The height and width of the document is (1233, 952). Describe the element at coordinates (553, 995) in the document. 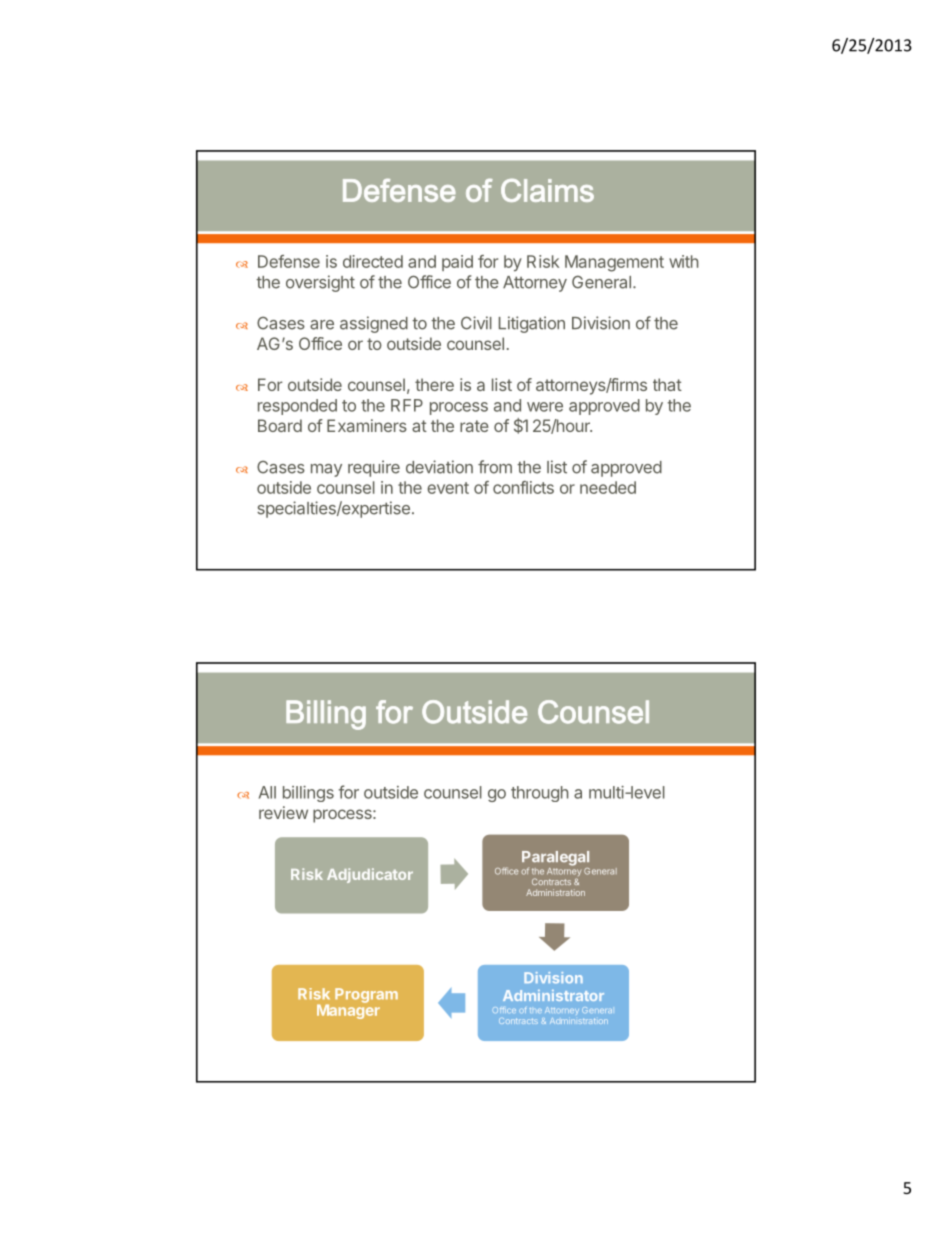

I see `Administrator` at that location.
